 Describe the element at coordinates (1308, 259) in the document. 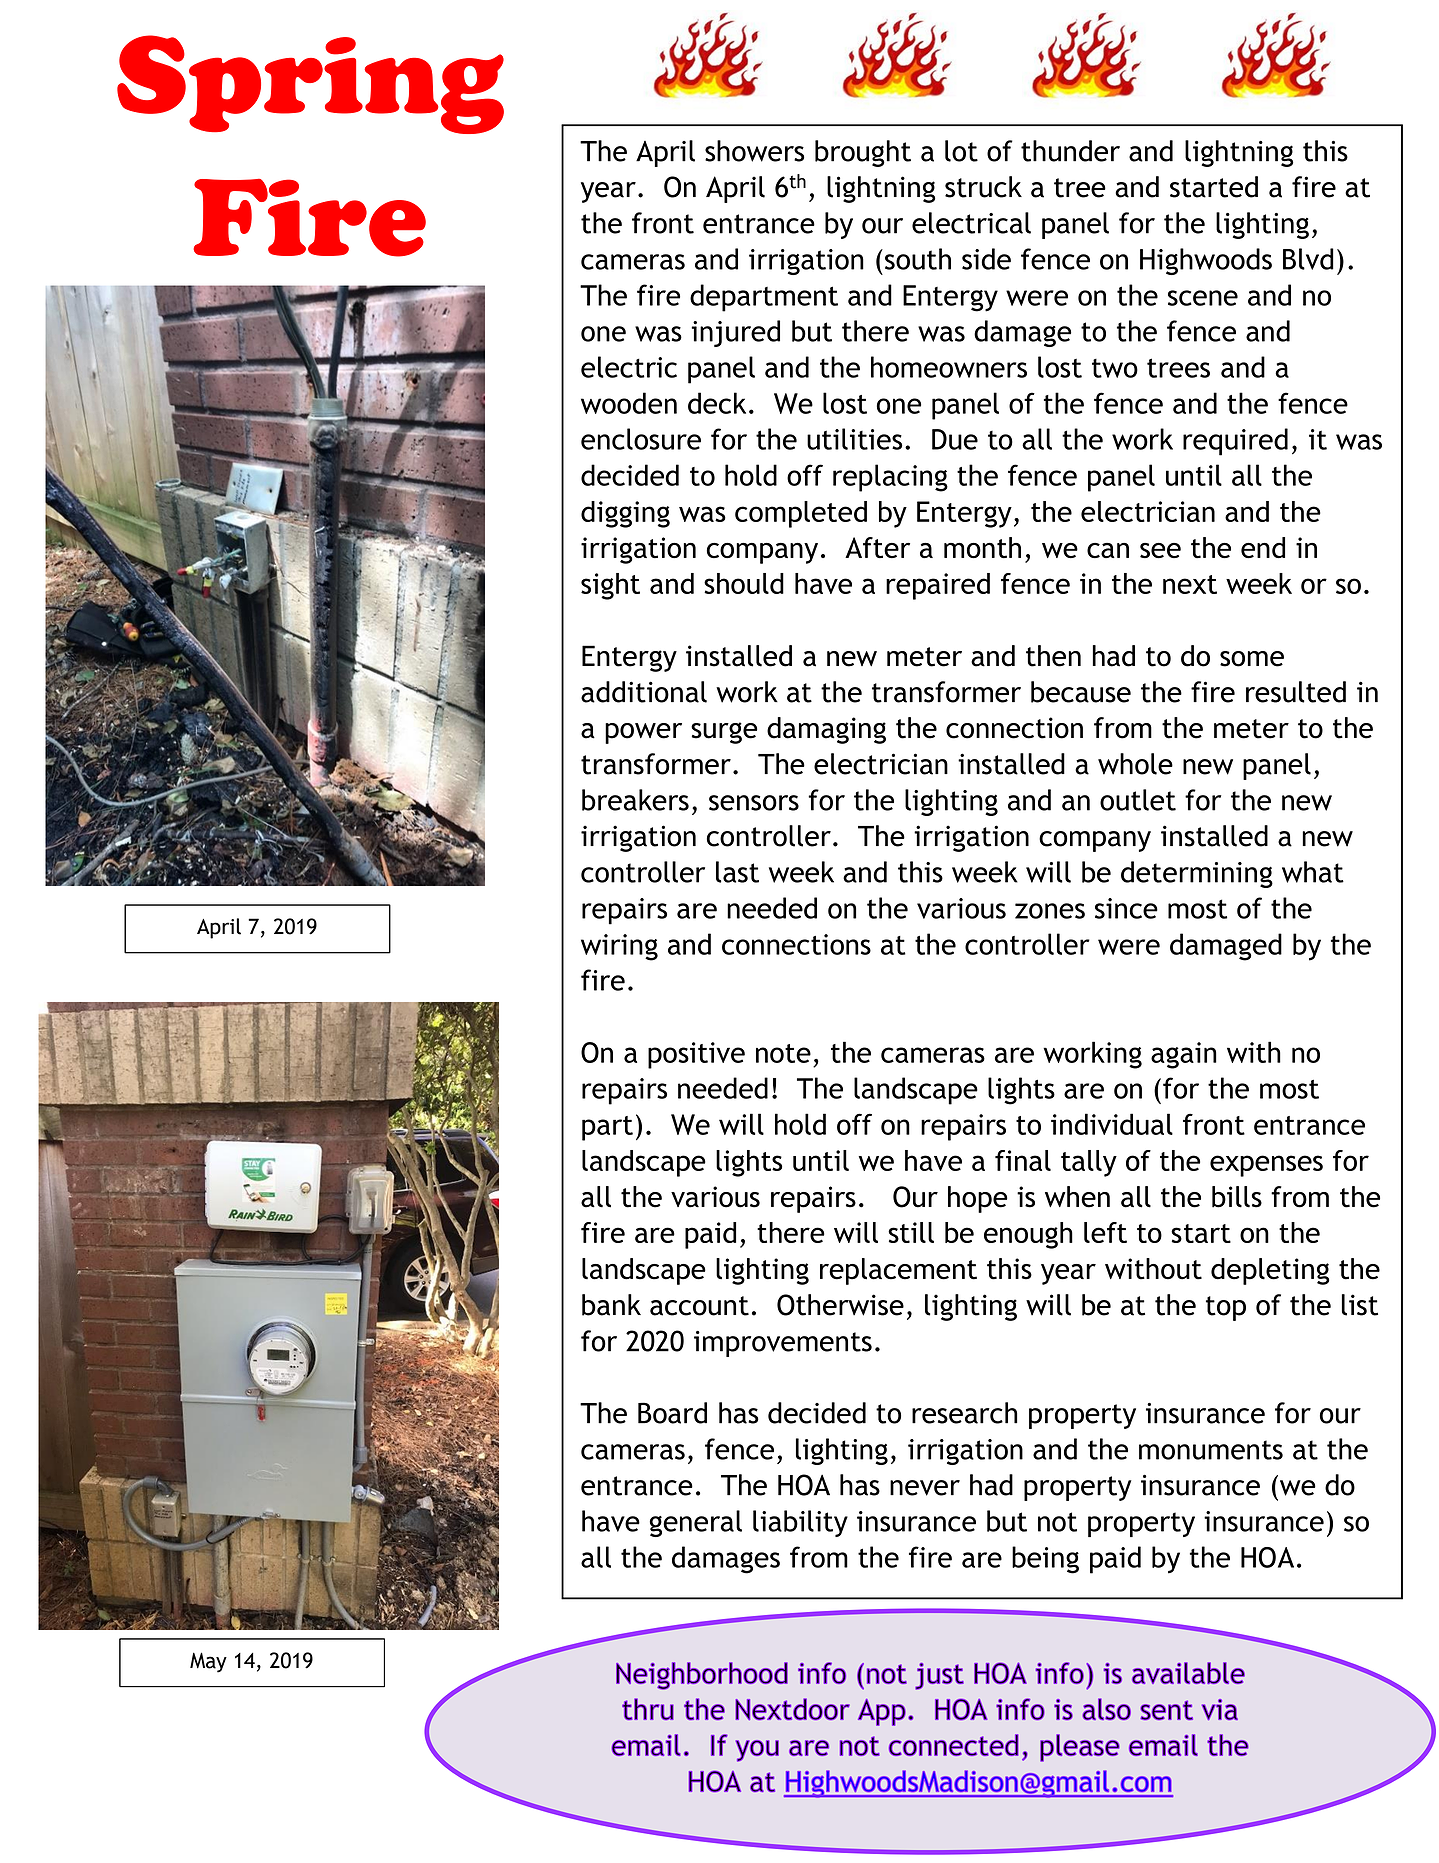

I see `Blvd` at that location.
